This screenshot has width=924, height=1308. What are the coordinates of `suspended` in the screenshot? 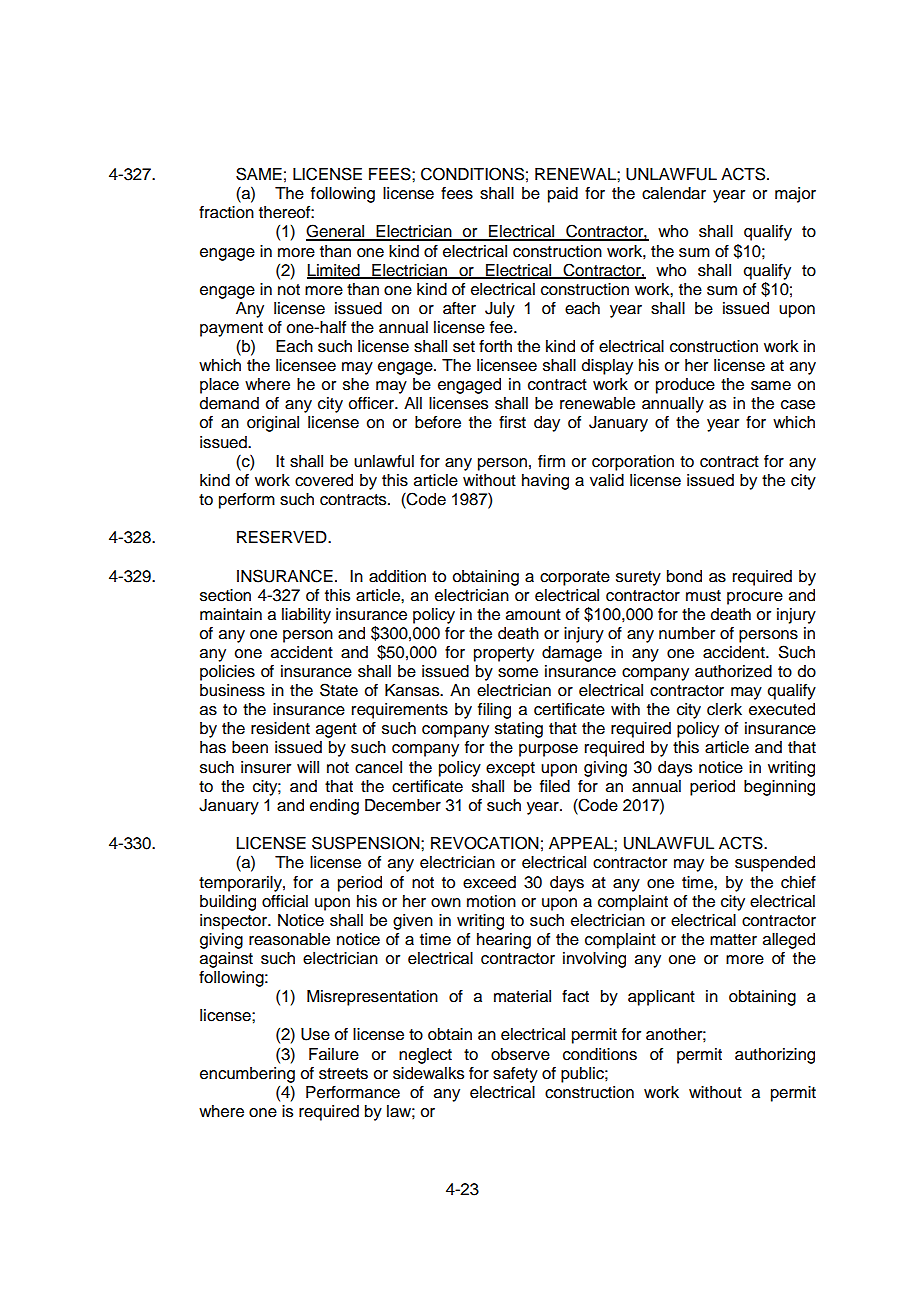 It's located at (775, 864).
